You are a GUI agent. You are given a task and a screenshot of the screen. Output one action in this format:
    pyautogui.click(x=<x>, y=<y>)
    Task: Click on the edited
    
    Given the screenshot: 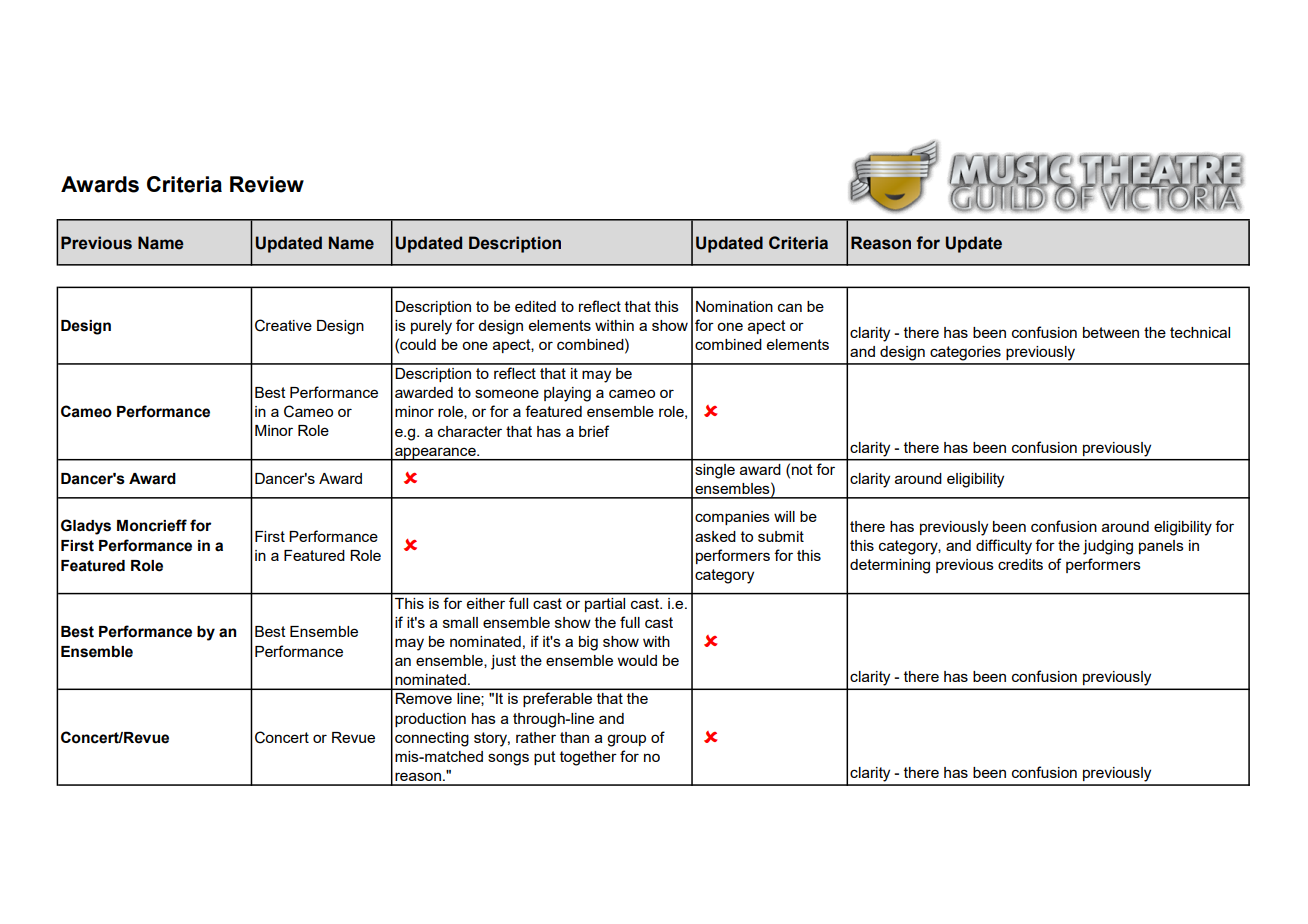 What is the action you would take?
    pyautogui.click(x=535, y=306)
